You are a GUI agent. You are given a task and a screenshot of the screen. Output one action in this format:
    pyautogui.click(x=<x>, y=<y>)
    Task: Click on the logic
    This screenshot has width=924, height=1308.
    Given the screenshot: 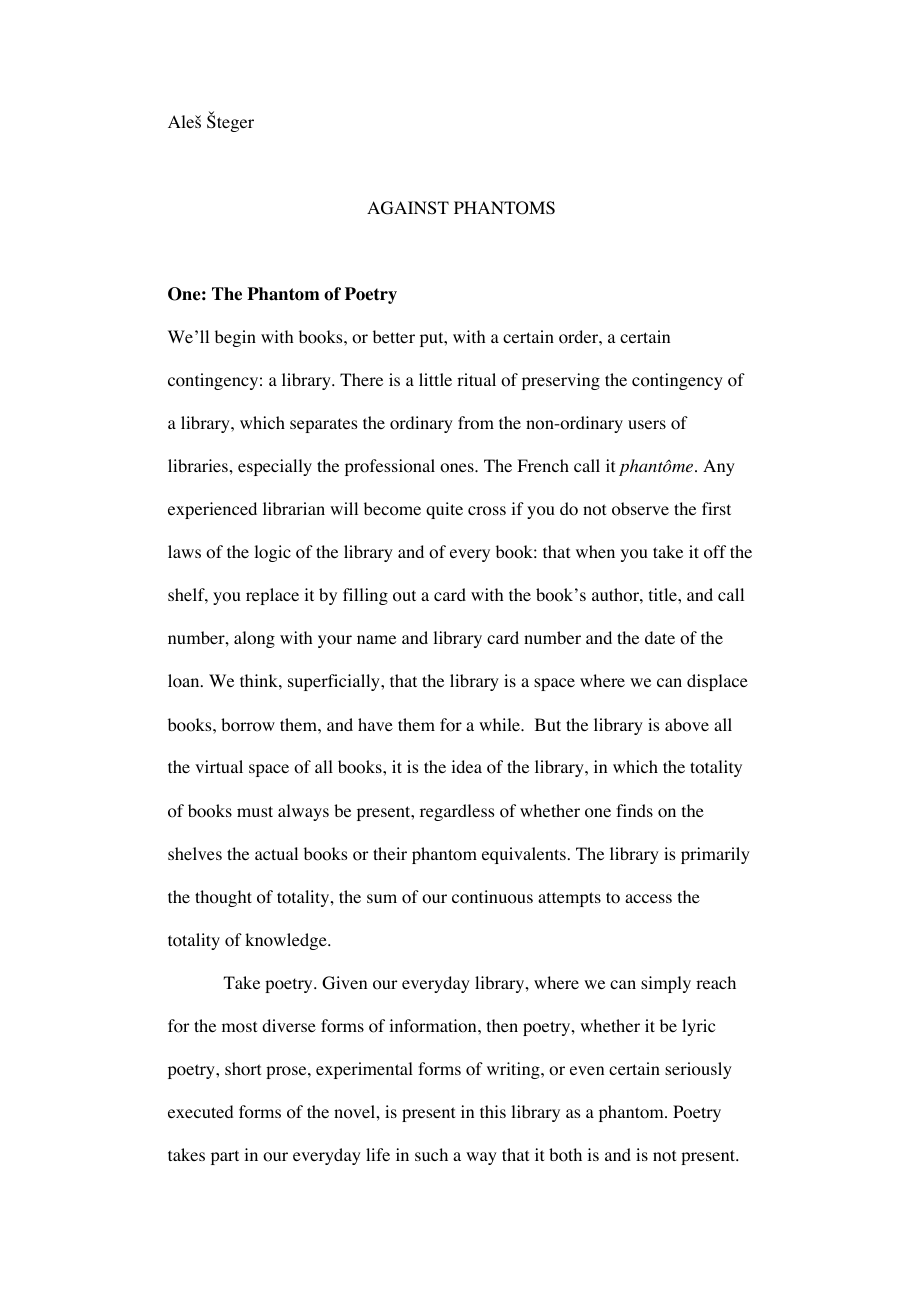 What is the action you would take?
    pyautogui.click(x=272, y=553)
